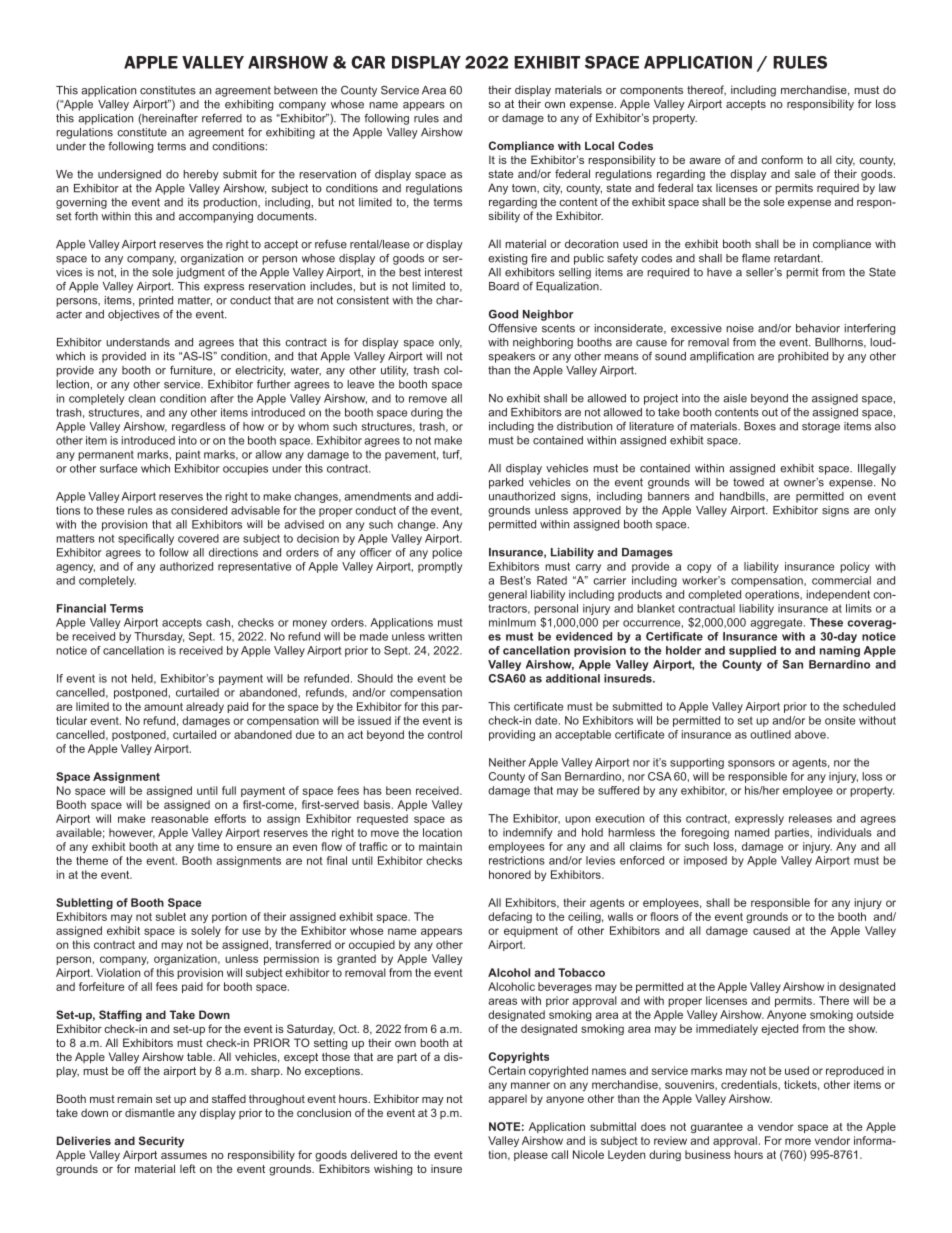 The width and height of the page is (952, 1233). What do you see at coordinates (525, 189) in the page?
I see `town` at bounding box center [525, 189].
